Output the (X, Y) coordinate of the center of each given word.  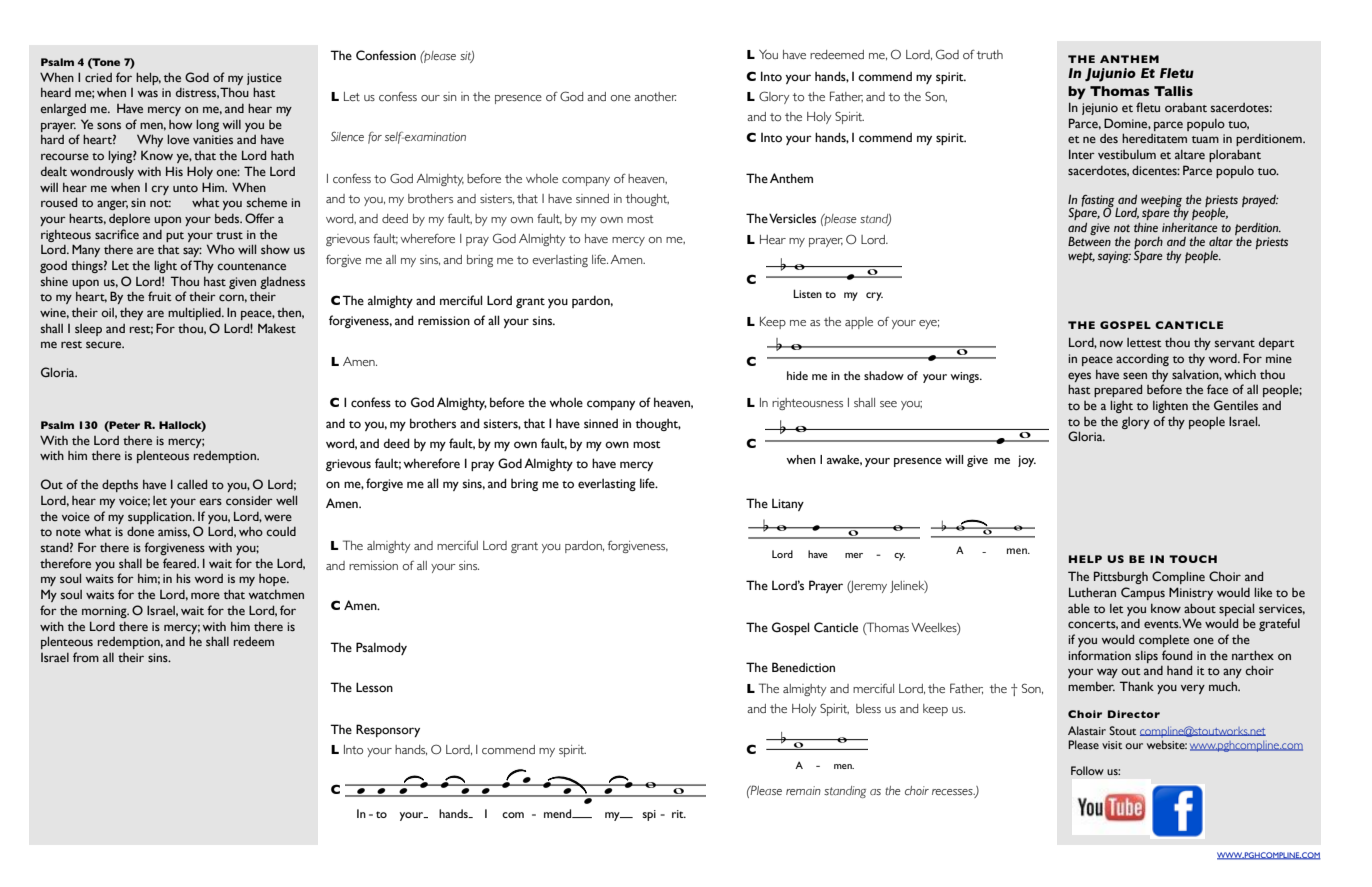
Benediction (803, 667)
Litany (788, 505)
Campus (1143, 593)
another (655, 96)
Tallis (1173, 91)
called (192, 484)
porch (1148, 244)
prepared (1118, 390)
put (175, 237)
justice (264, 79)
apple (859, 323)
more (205, 595)
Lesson (374, 687)
